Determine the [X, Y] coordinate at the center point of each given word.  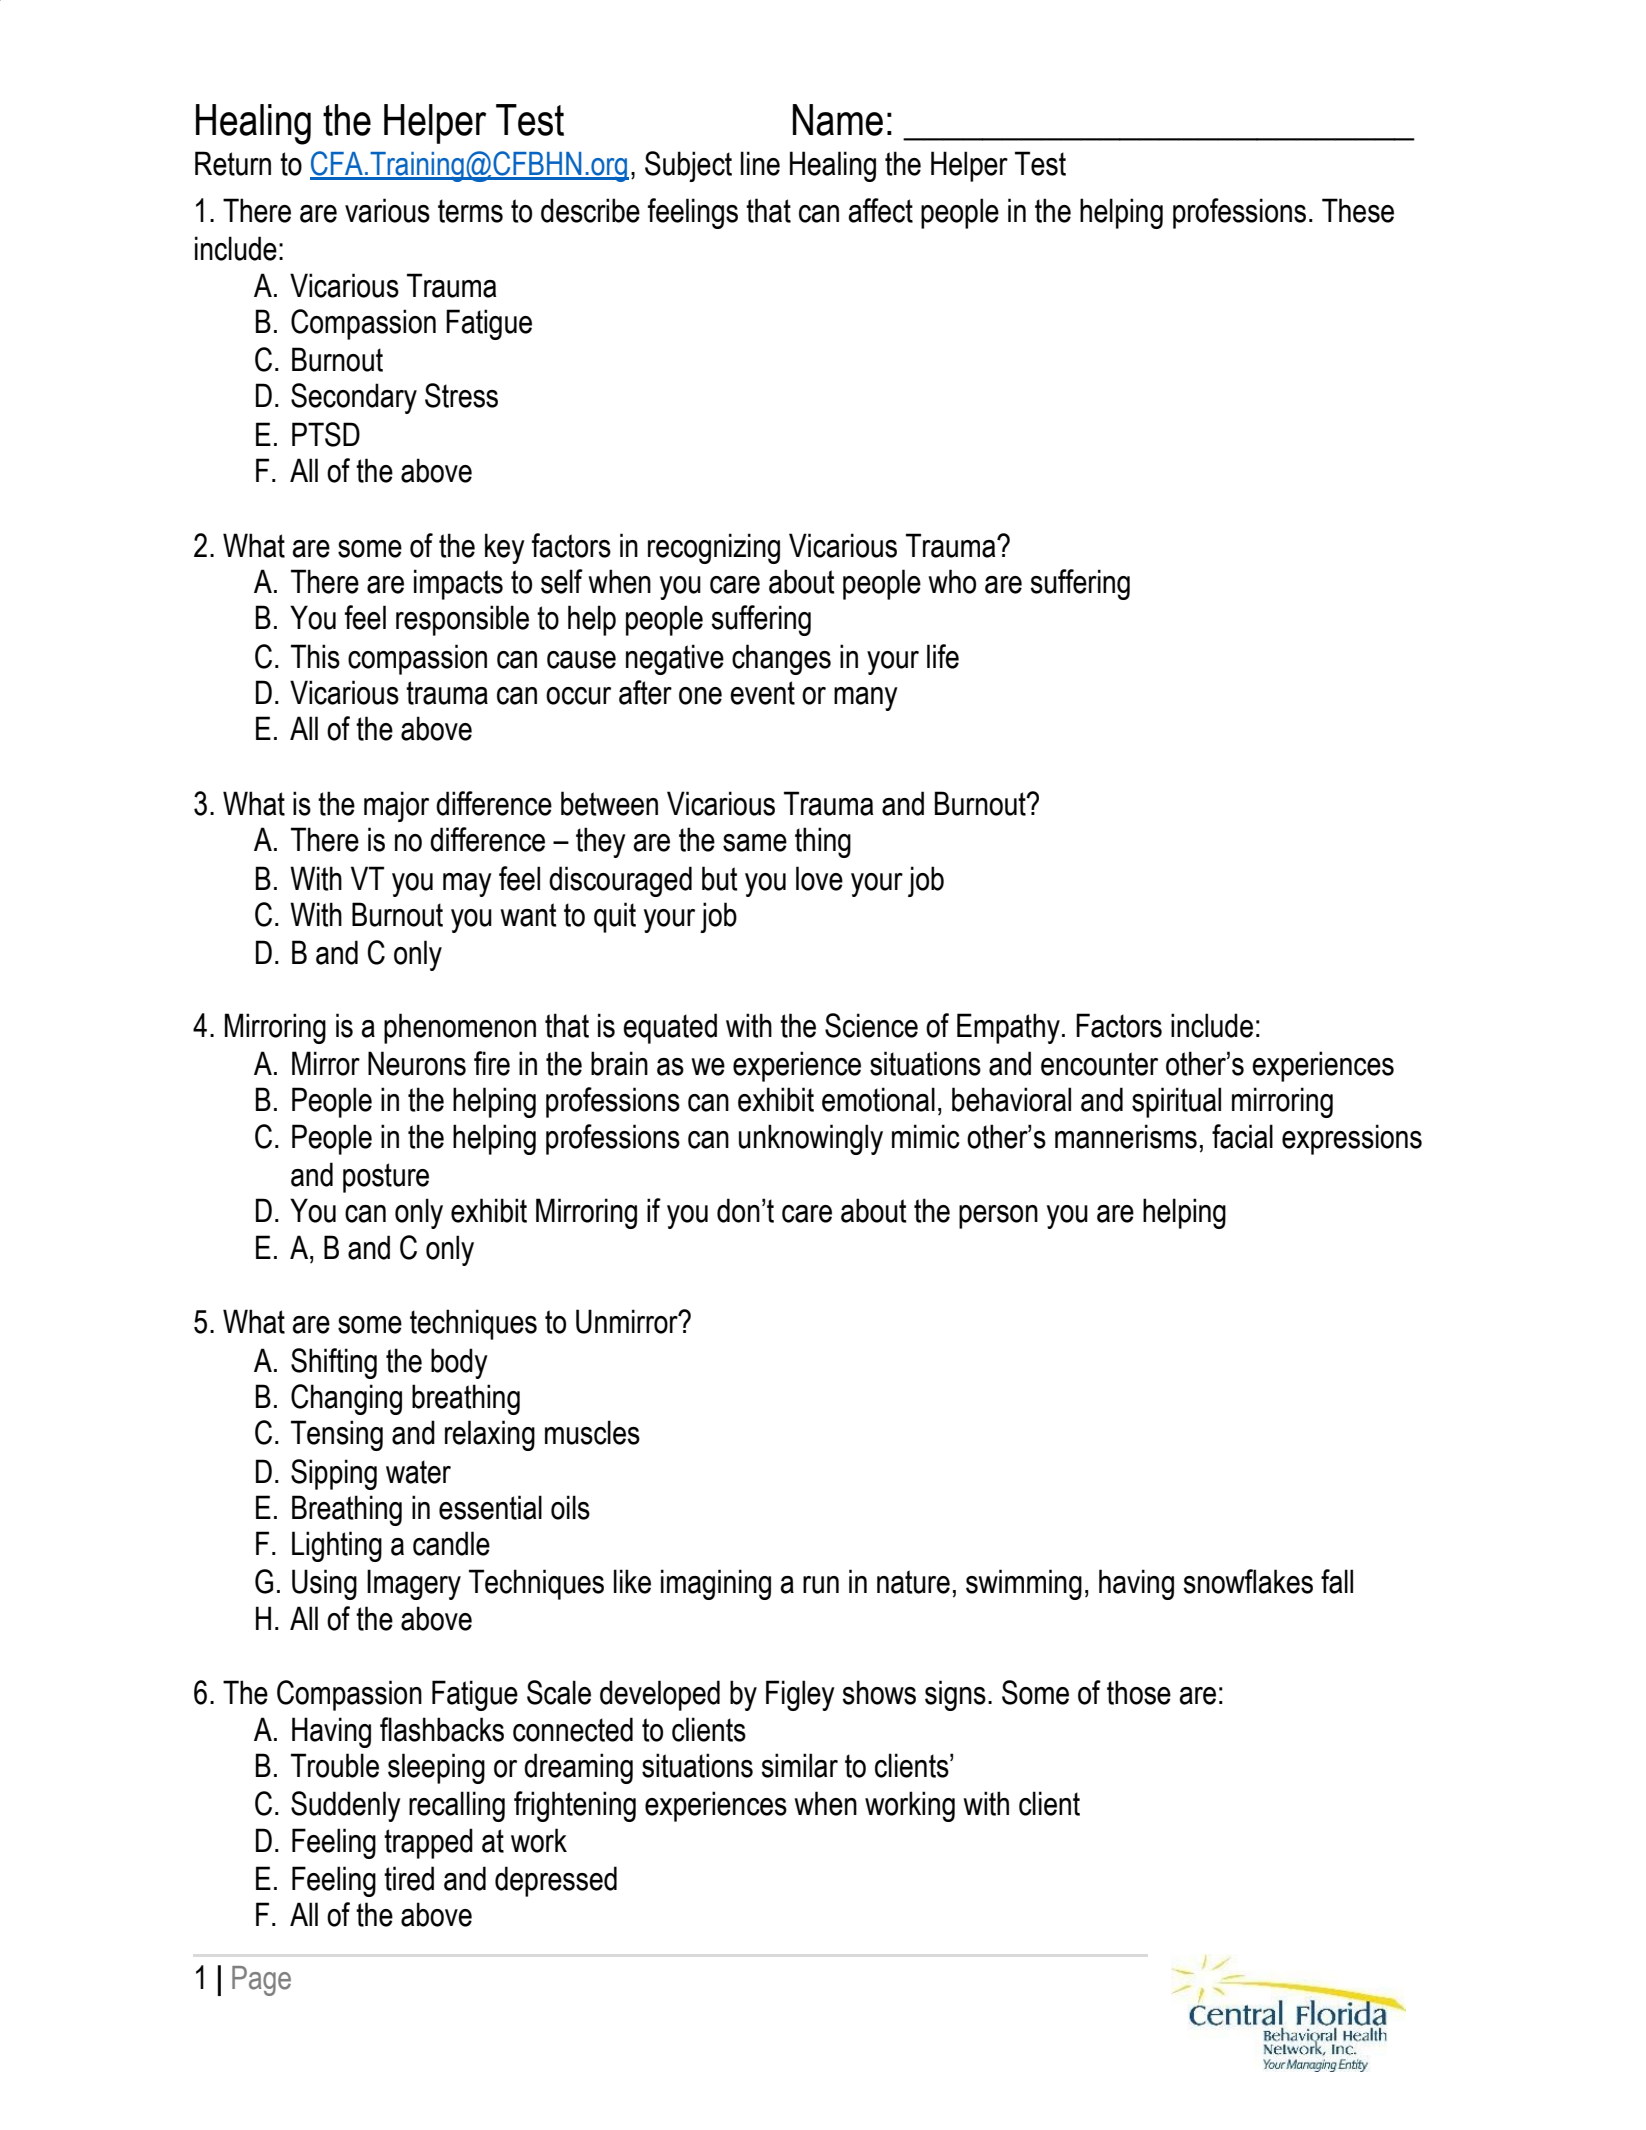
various [387, 210]
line [760, 163]
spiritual [1176, 1102]
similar [799, 1765]
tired [409, 1878]
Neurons [417, 1063]
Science [871, 1025]
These [1358, 210]
